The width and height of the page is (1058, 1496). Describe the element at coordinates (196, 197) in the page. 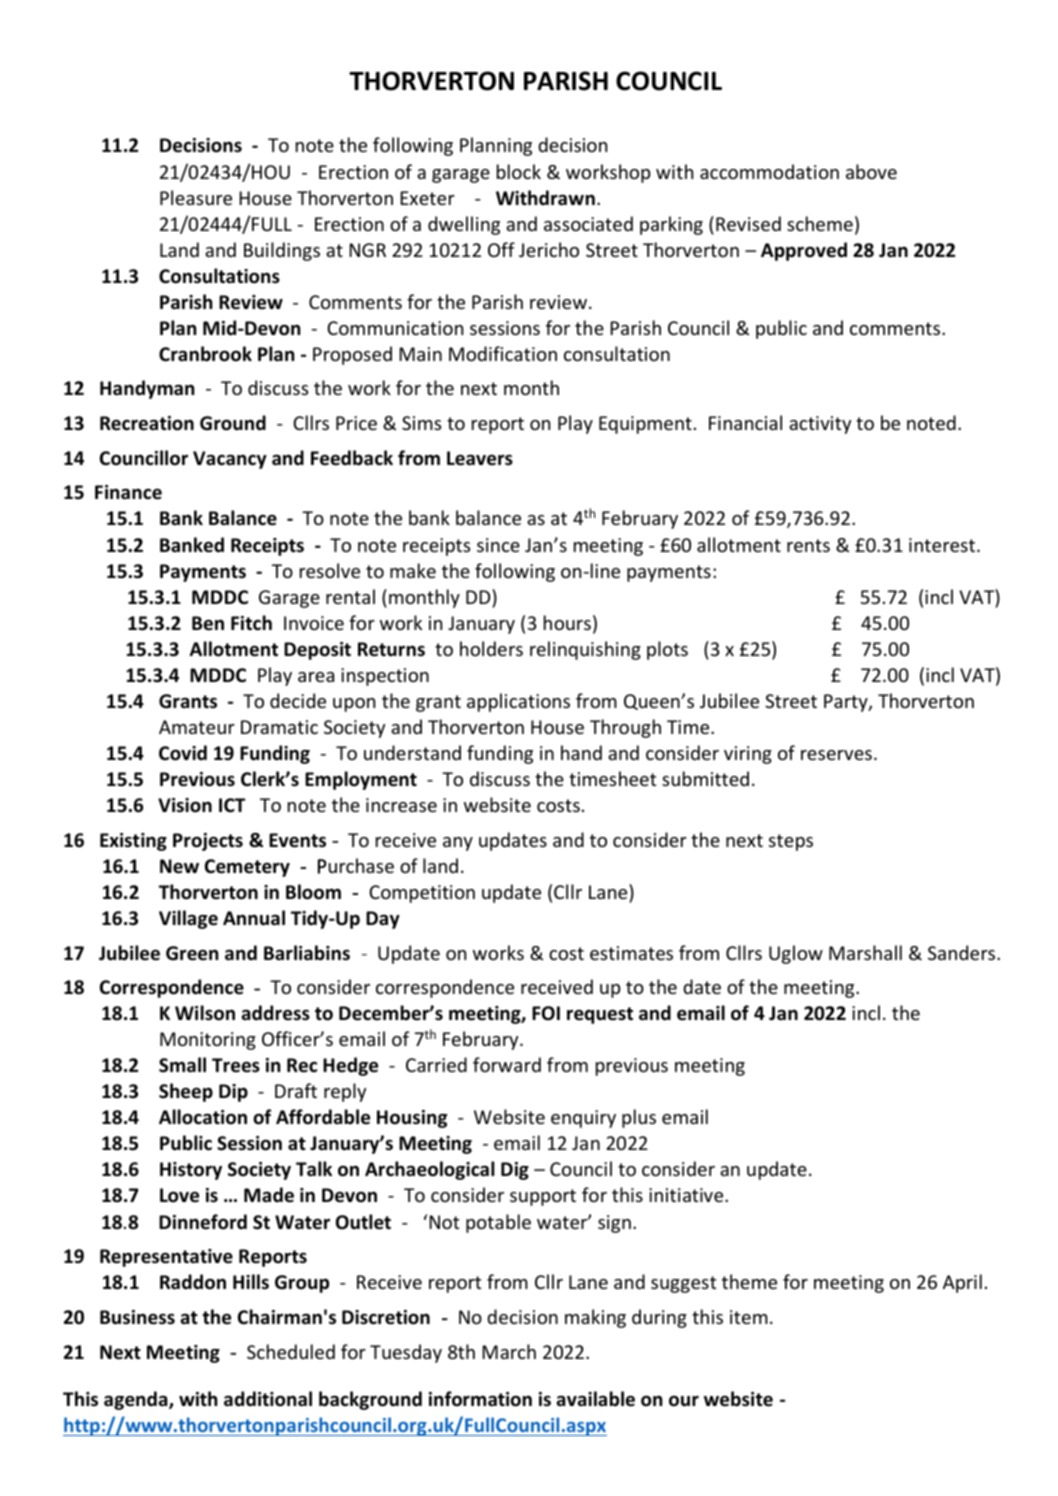

I see `Pleasure` at that location.
